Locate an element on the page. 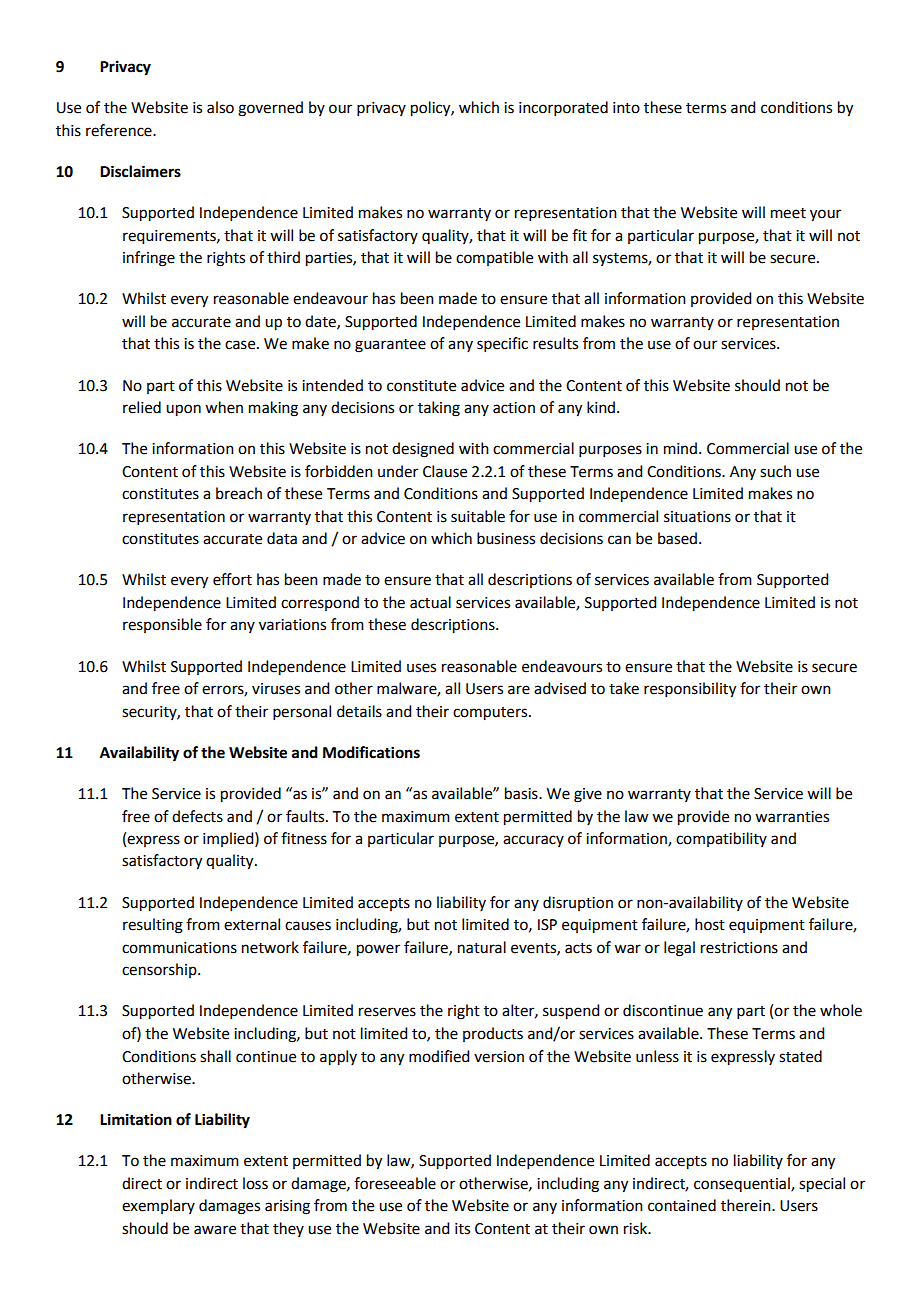 The width and height of the document is (924, 1308). incorporated is located at coordinates (563, 108).
